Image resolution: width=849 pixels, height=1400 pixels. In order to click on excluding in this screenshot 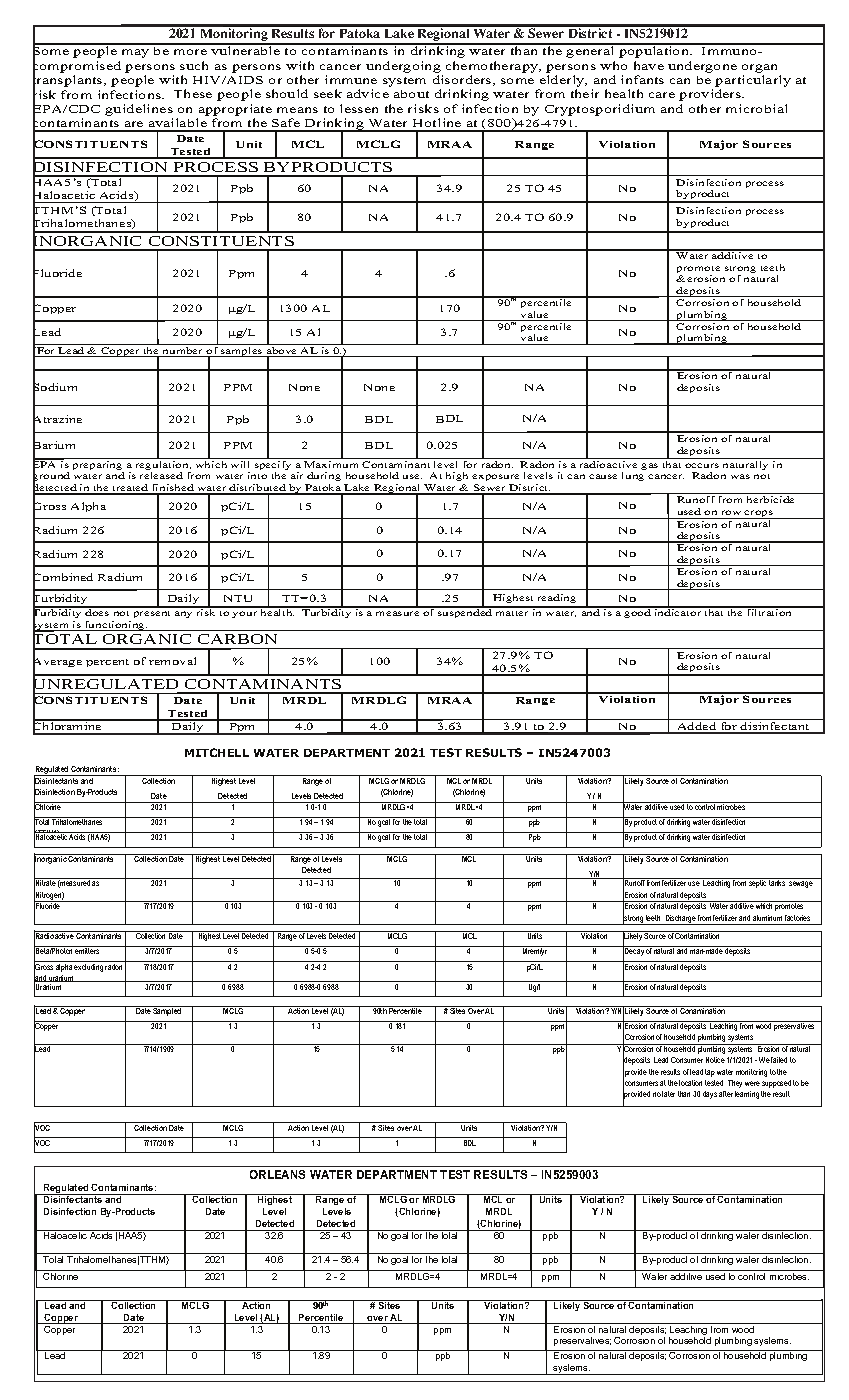, I will do `click(89, 966)`.
